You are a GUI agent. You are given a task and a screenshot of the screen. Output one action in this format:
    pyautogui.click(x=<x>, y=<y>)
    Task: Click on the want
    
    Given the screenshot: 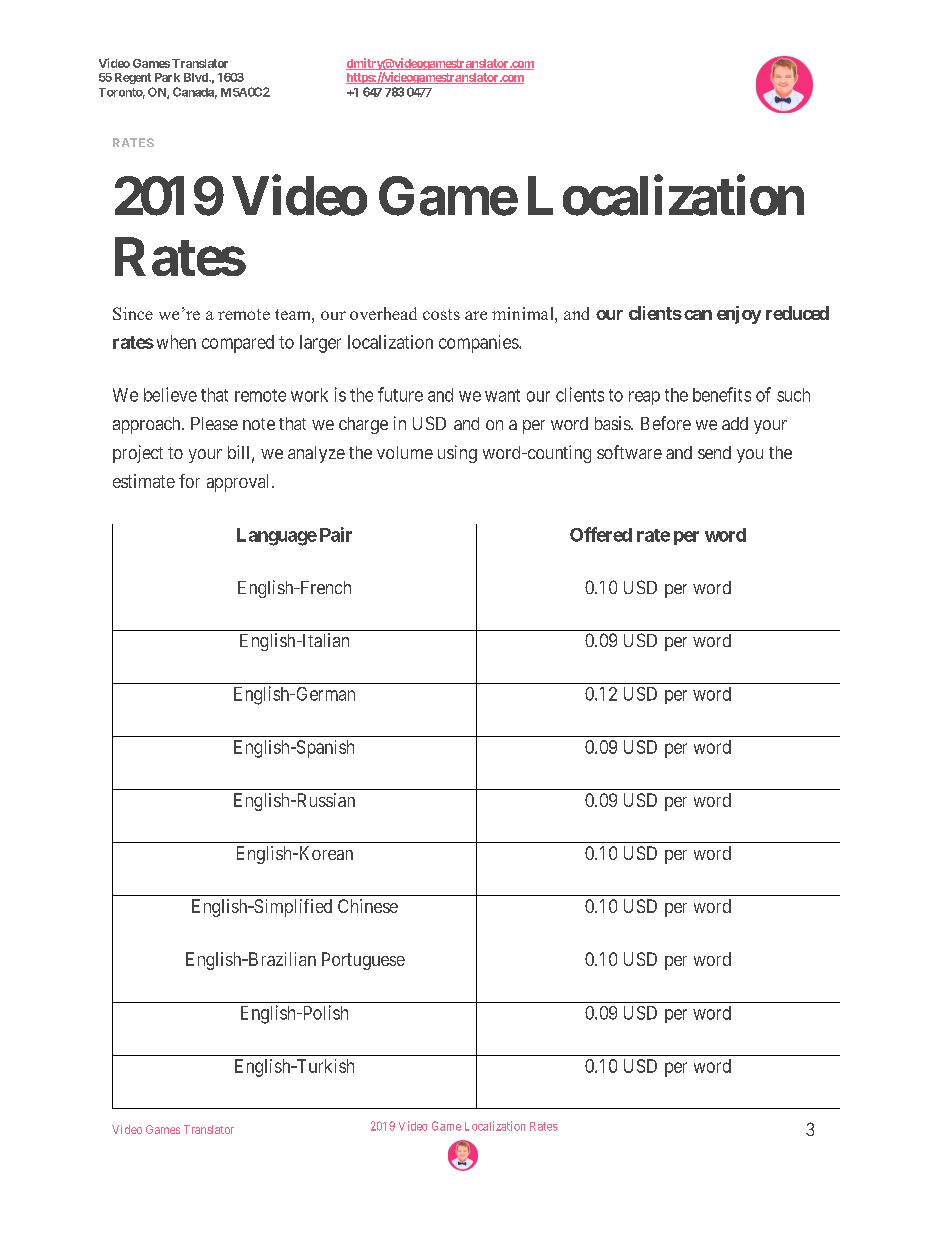 What is the action you would take?
    pyautogui.click(x=502, y=395)
